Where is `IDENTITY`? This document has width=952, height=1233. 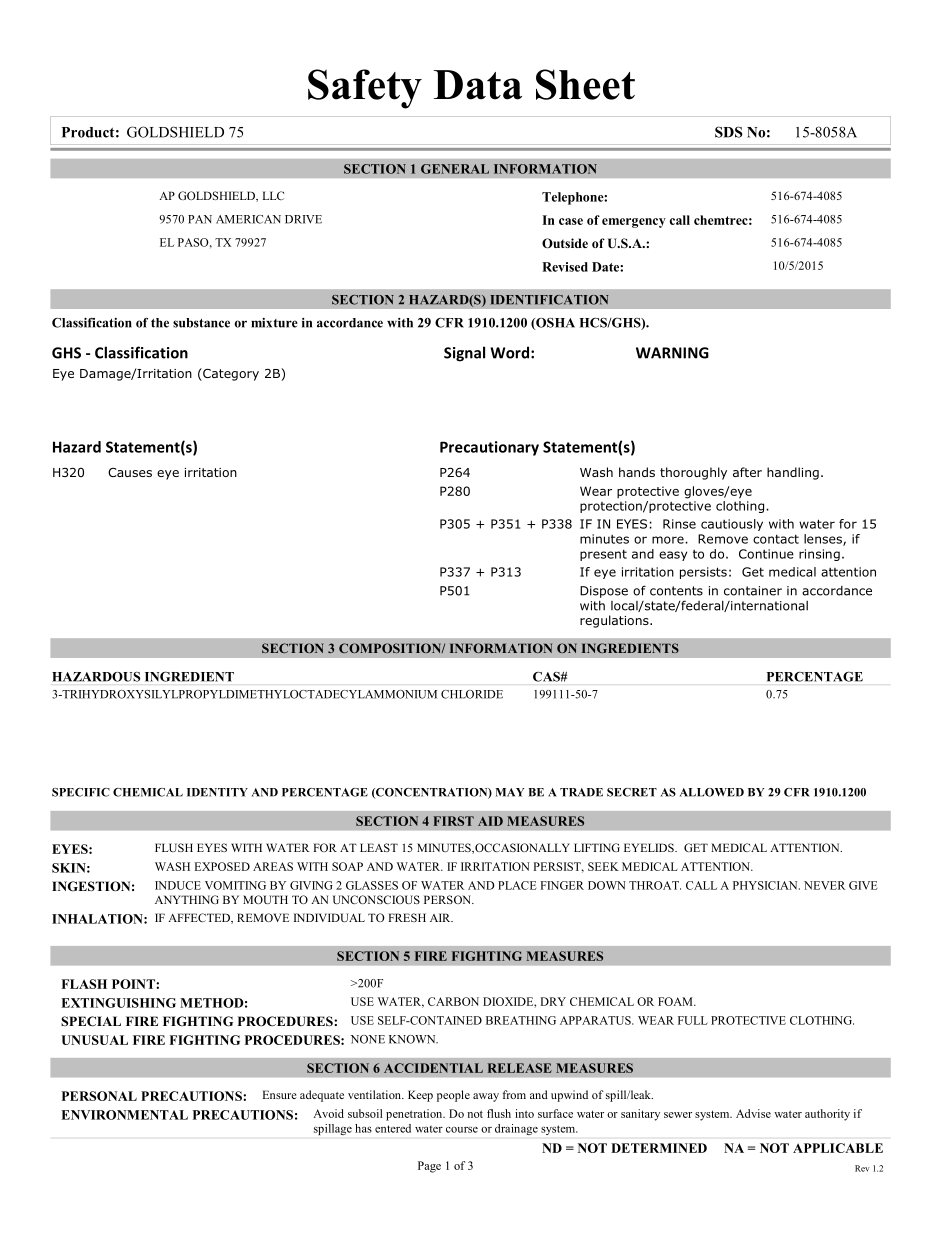 IDENTITY is located at coordinates (217, 792).
